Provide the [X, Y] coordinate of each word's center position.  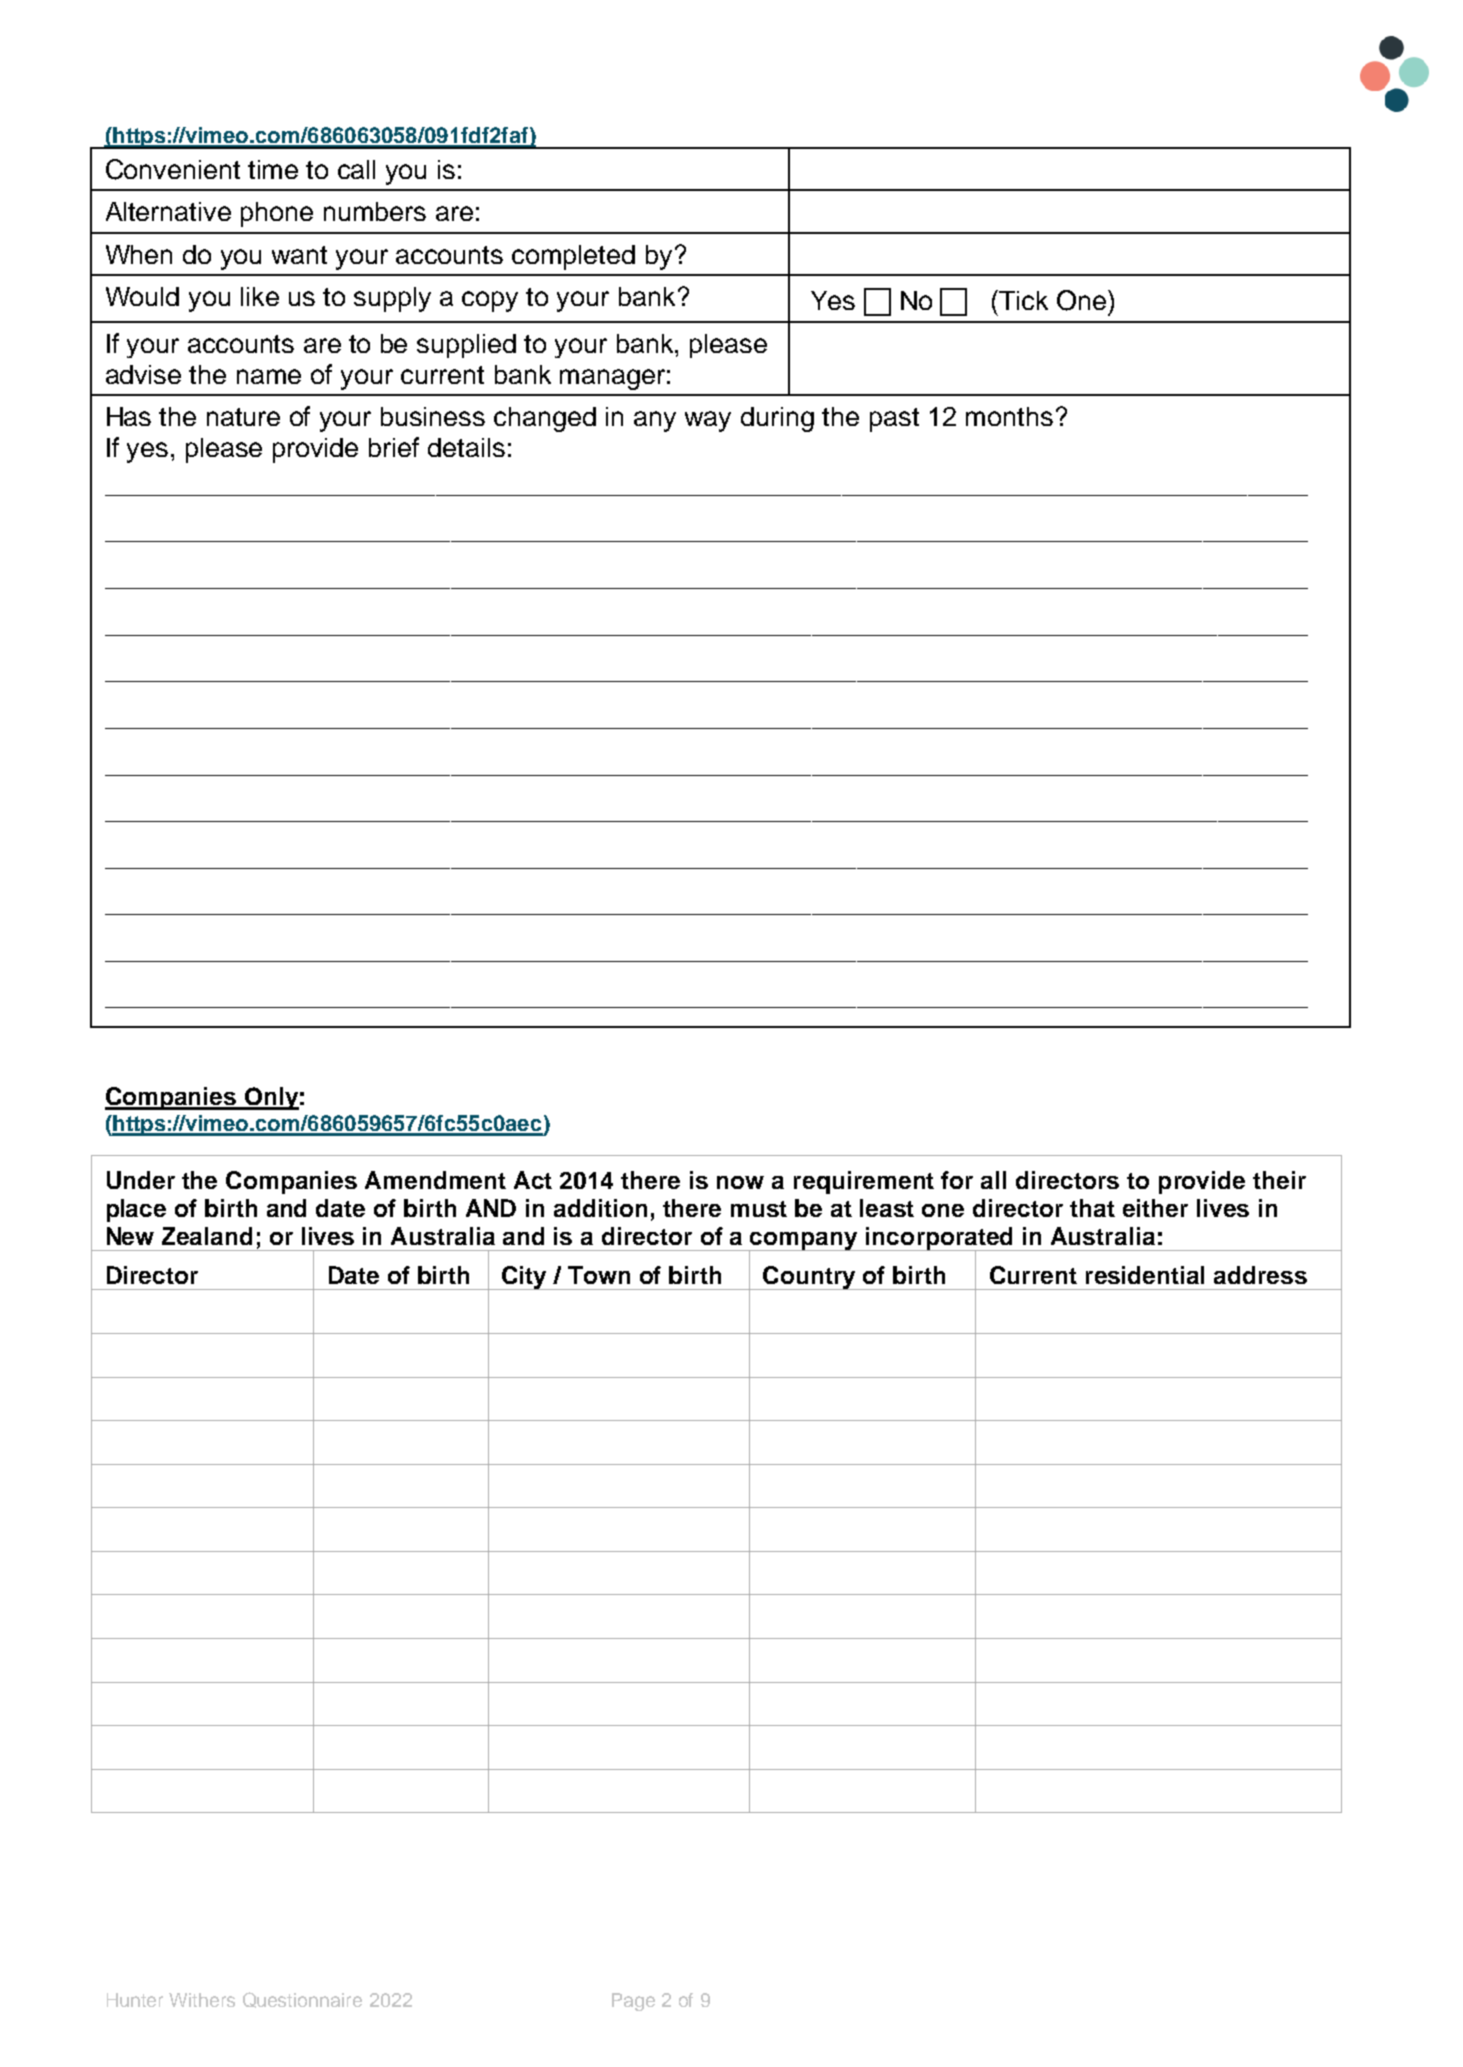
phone [277, 214]
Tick [1022, 300]
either [1155, 1208]
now [740, 1182]
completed [573, 257]
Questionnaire [302, 2000]
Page [633, 2002]
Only [270, 1098]
